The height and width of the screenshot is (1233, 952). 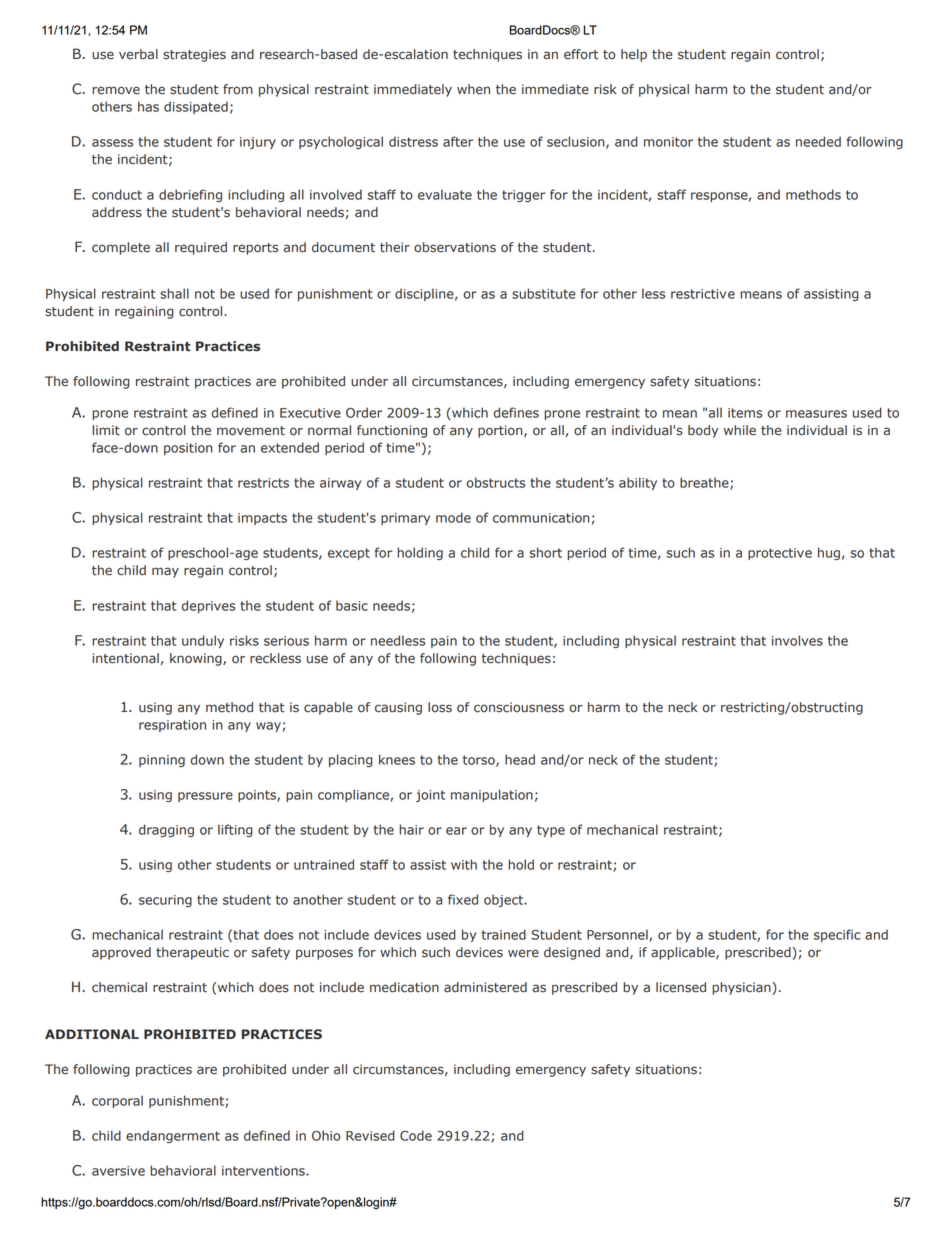 What do you see at coordinates (797, 640) in the screenshot?
I see `involves` at bounding box center [797, 640].
